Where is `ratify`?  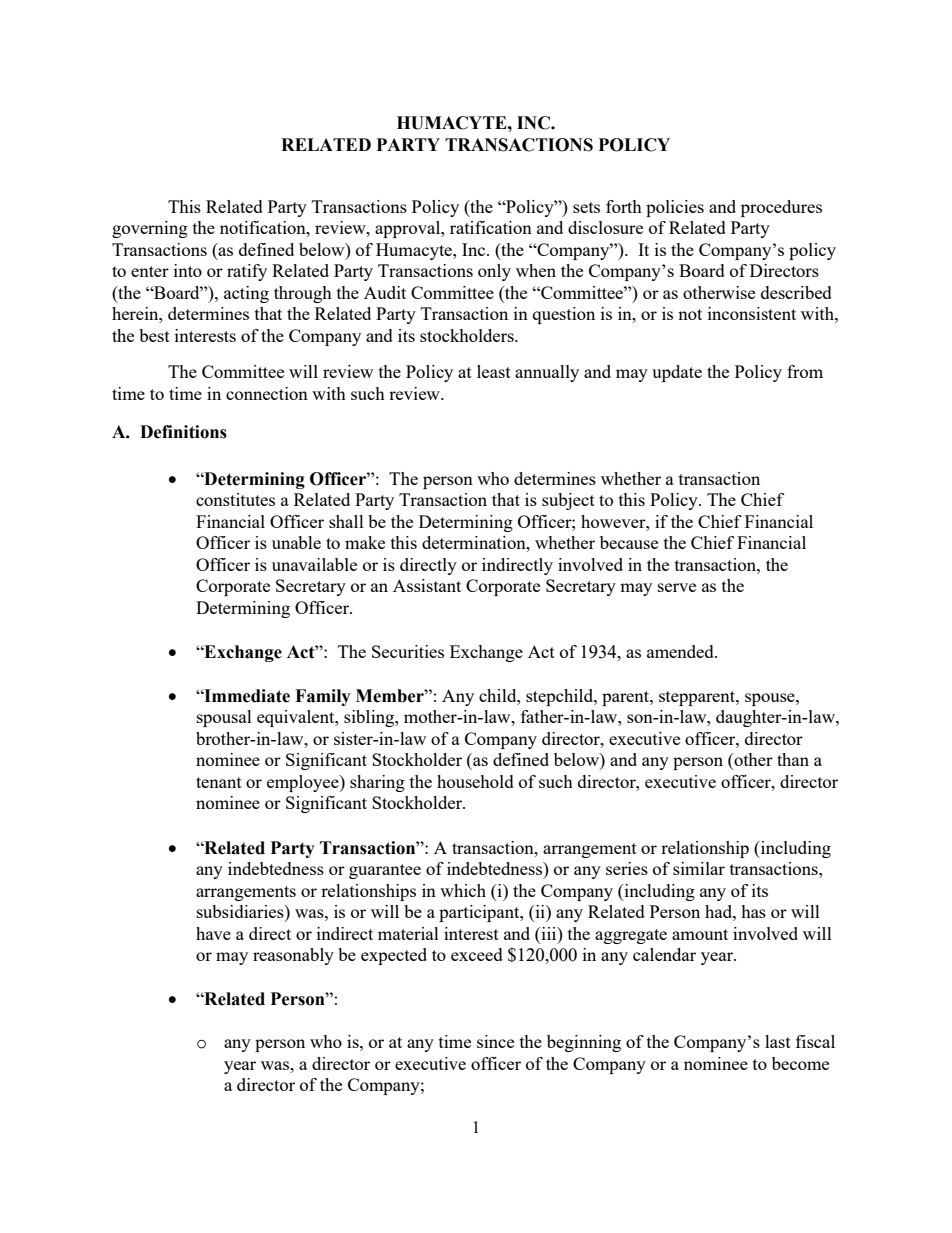
ratify is located at coordinates (247, 272).
